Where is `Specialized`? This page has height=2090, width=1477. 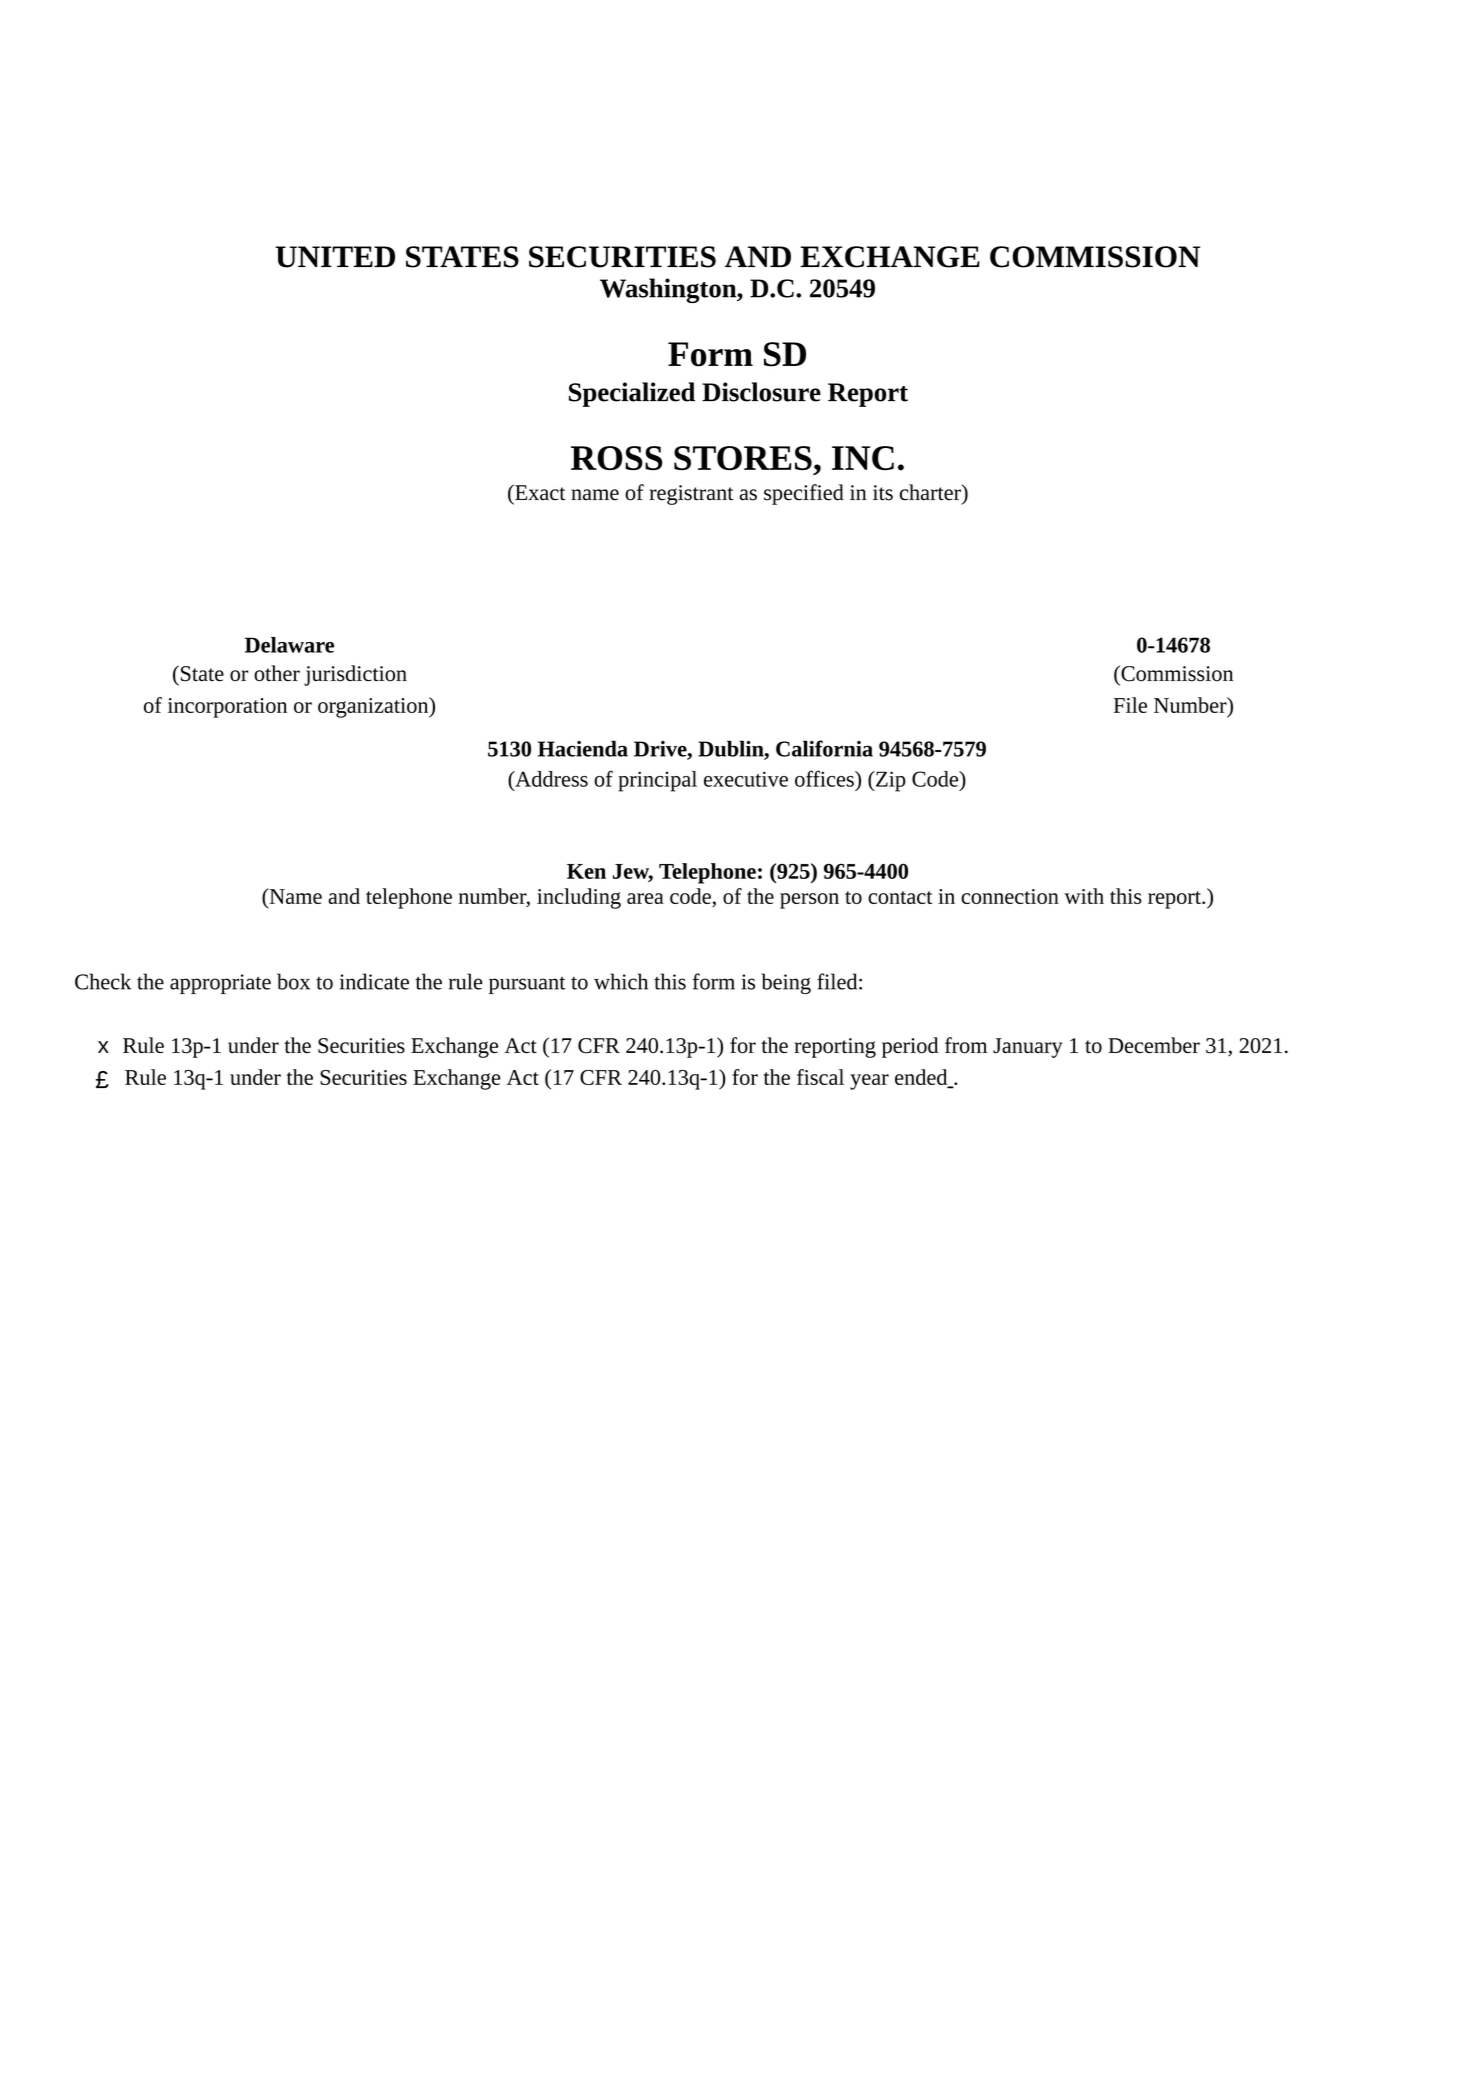 Specialized is located at coordinates (632, 394).
